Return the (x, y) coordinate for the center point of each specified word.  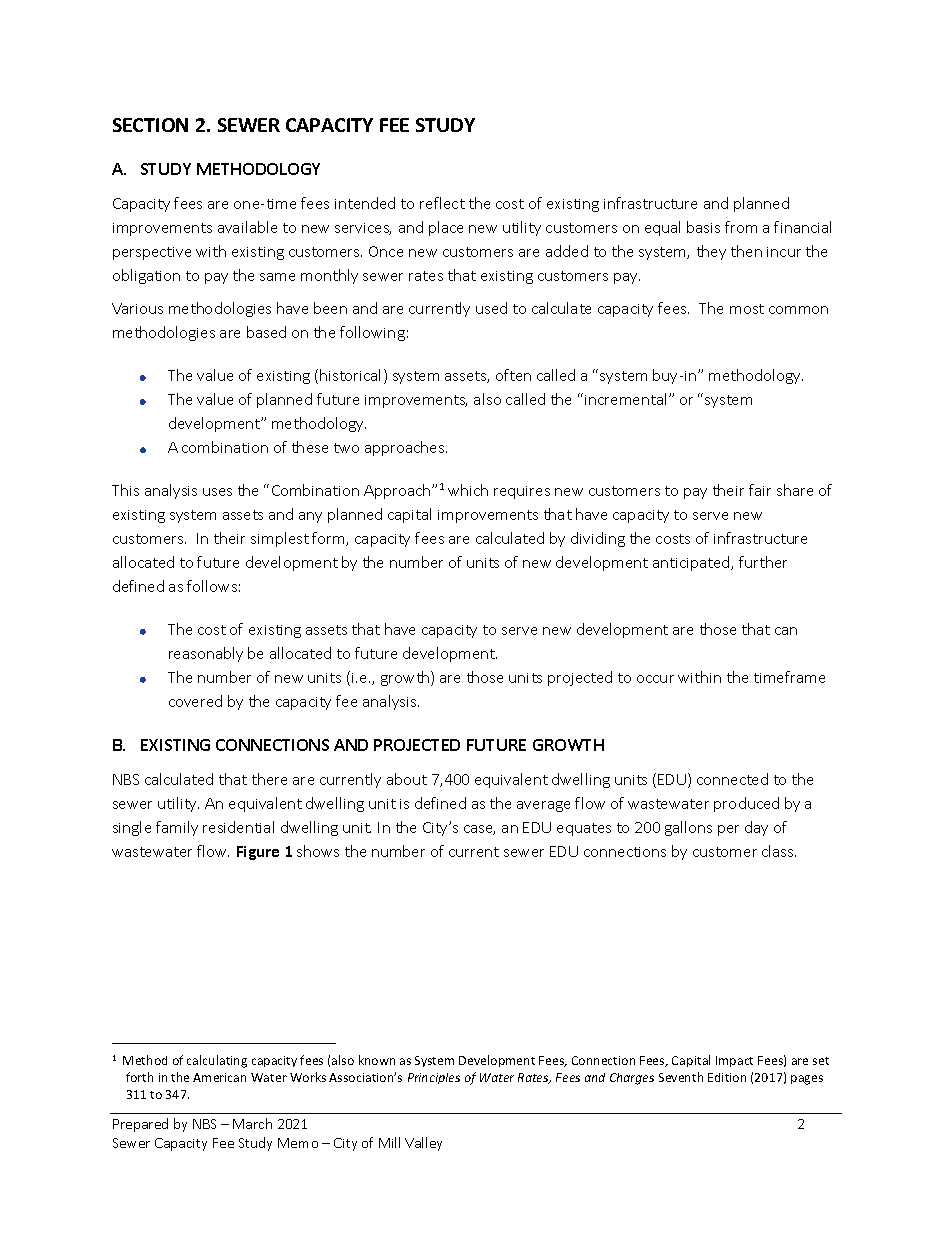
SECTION (150, 125)
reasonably (206, 654)
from (741, 227)
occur (655, 679)
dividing (598, 539)
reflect (442, 203)
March (252, 1123)
